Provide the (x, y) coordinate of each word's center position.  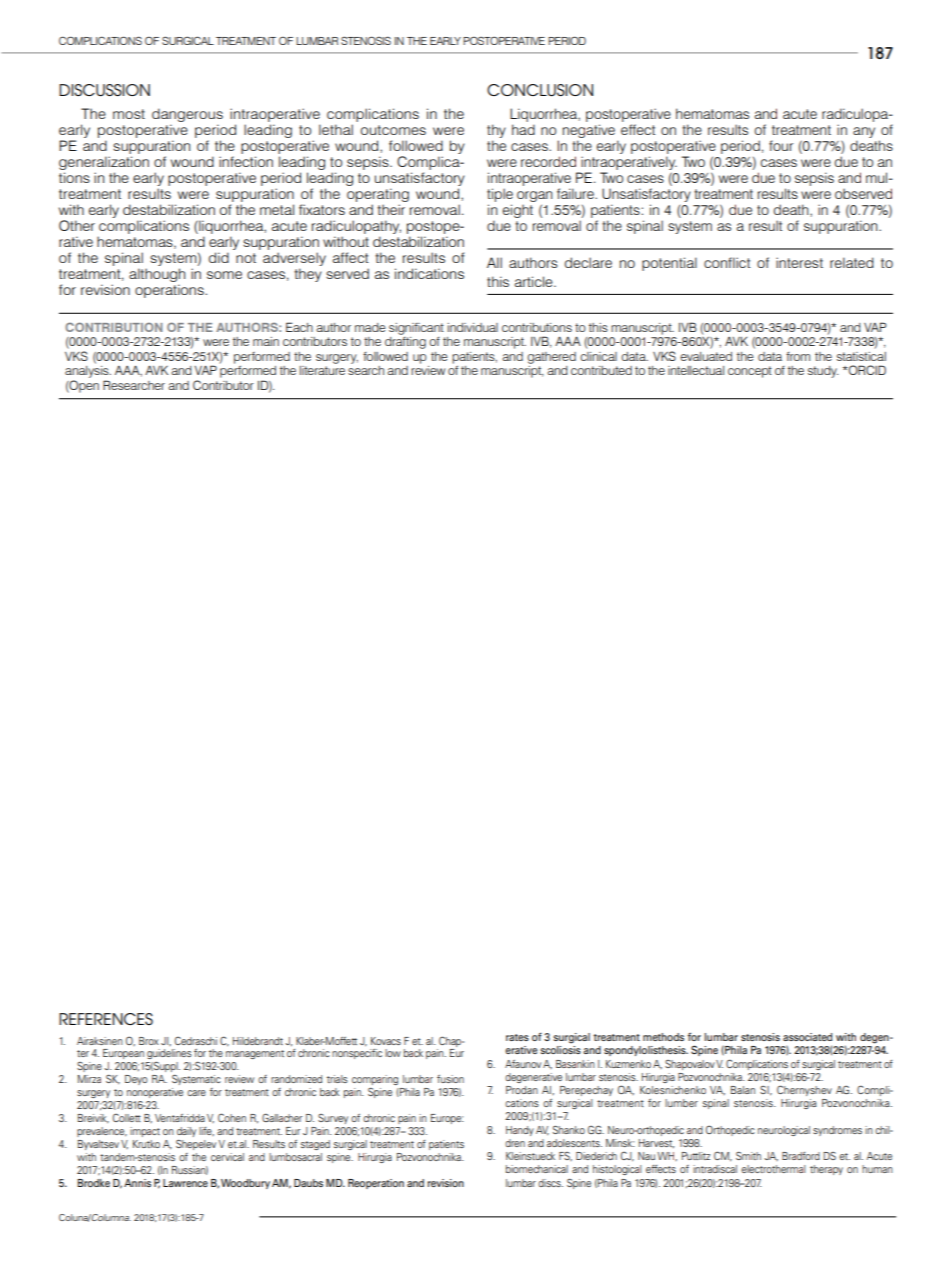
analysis (88, 372)
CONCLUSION (540, 90)
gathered (551, 358)
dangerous (187, 115)
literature (322, 370)
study (823, 372)
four (781, 145)
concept (750, 372)
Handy (520, 1131)
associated (807, 1037)
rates (517, 1037)
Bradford (801, 1156)
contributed (601, 370)
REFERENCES (106, 1019)
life (206, 1131)
